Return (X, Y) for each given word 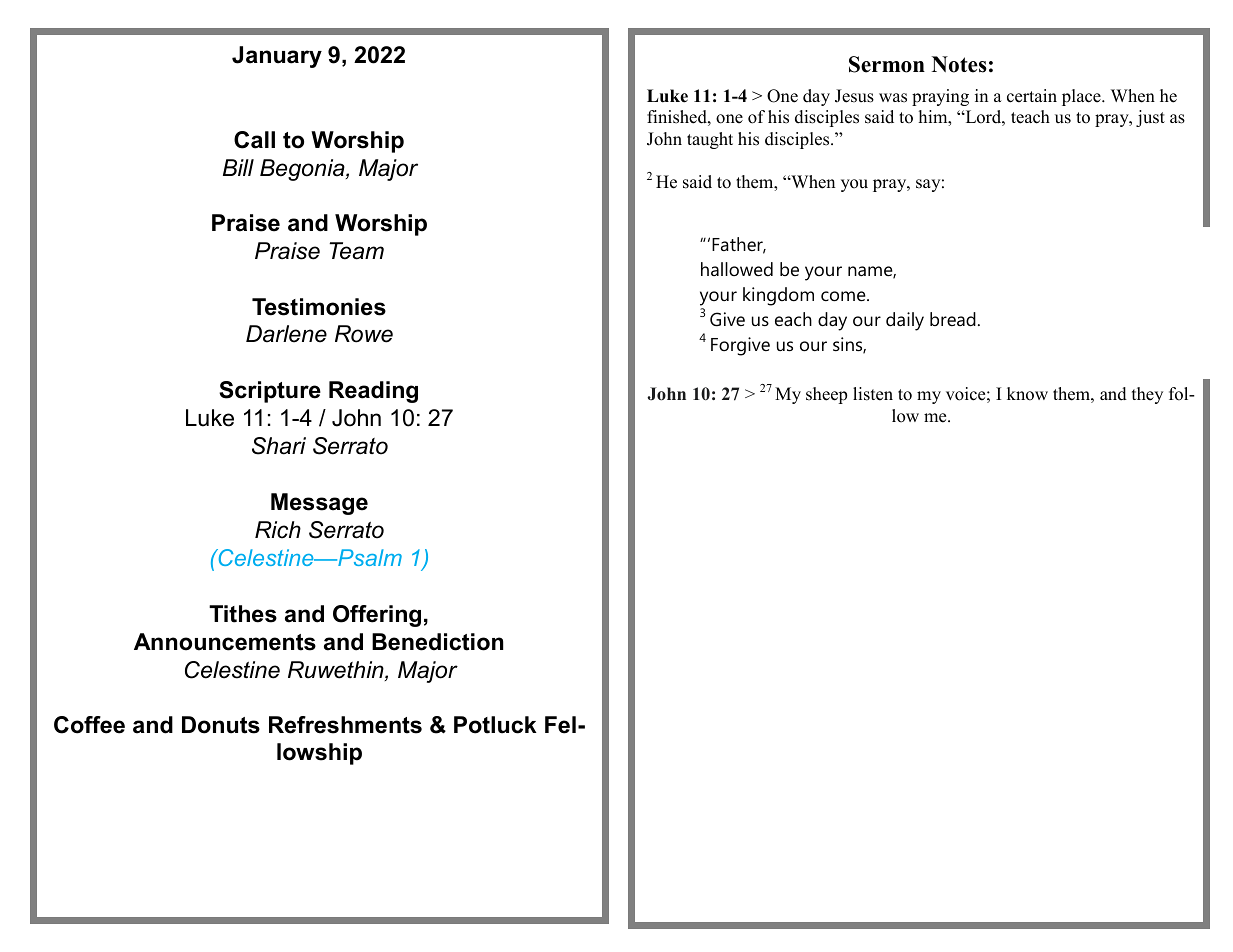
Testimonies (319, 307)
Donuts (221, 725)
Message (319, 504)
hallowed (737, 269)
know (1027, 394)
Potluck (495, 725)
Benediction (437, 642)
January (277, 57)
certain (1032, 96)
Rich (278, 530)
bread (953, 319)
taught (710, 140)
